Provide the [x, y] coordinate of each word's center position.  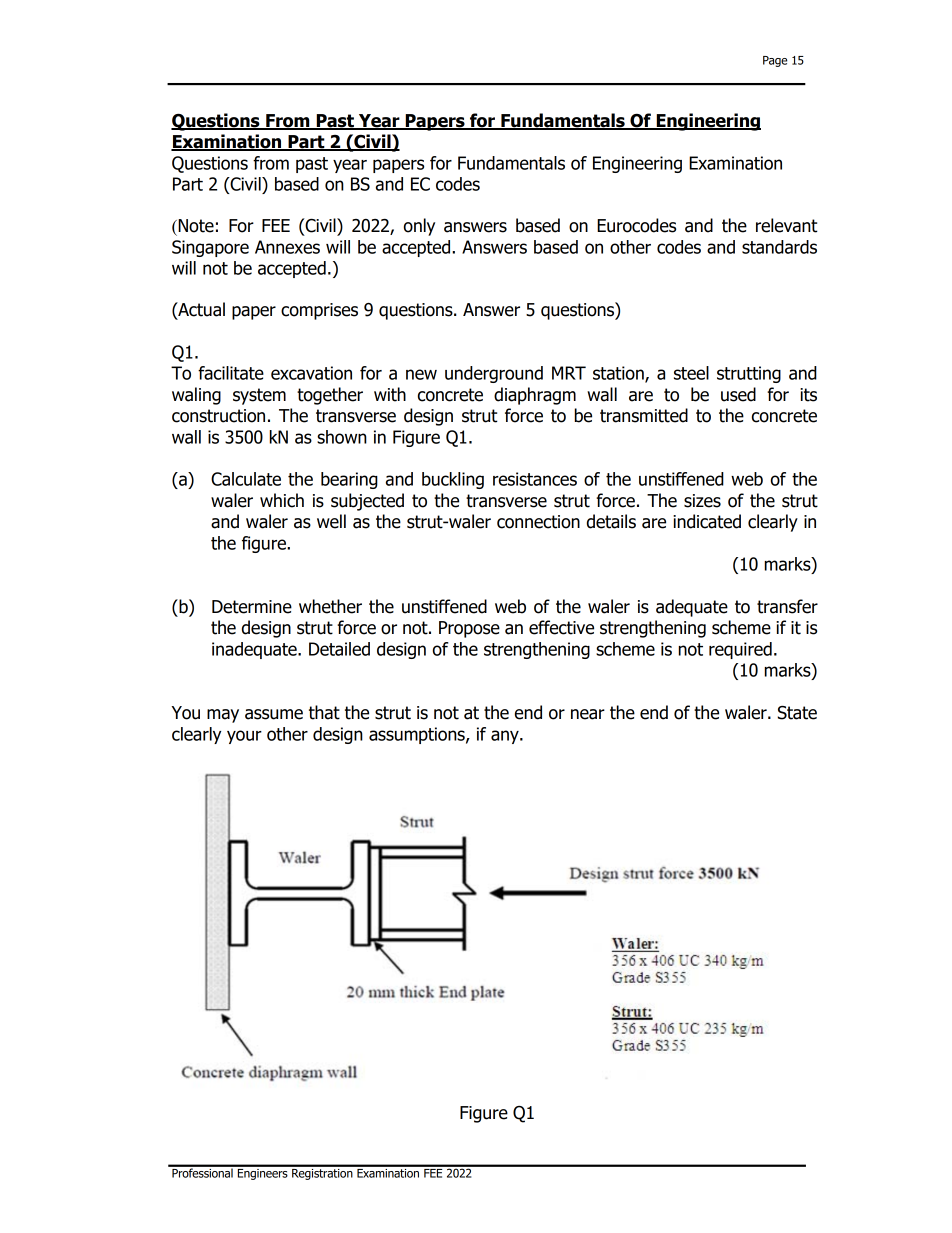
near [588, 714]
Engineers [262, 1173]
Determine [252, 607]
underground [494, 374]
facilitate [231, 373]
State [797, 713]
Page [775, 61]
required [740, 650]
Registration [322, 1173]
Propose [469, 629]
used [738, 394]
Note [195, 226]
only [419, 227]
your [244, 737]
